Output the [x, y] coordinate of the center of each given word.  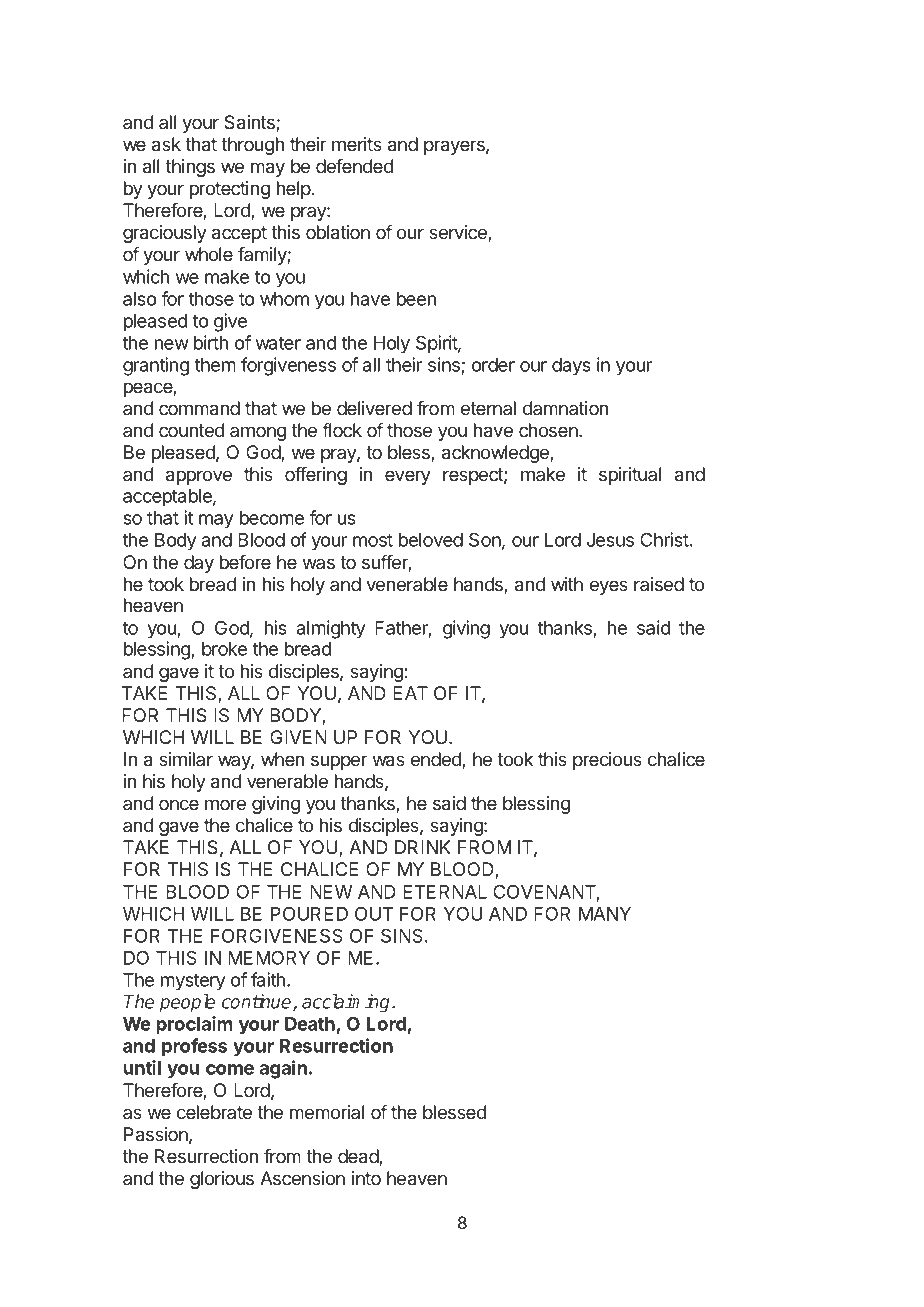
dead [359, 1157]
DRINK [422, 847]
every [408, 477]
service [459, 233]
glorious [222, 1180]
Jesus [610, 540]
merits [357, 144]
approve [199, 477]
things [190, 168]
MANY [605, 914]
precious [607, 761]
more [225, 804]
